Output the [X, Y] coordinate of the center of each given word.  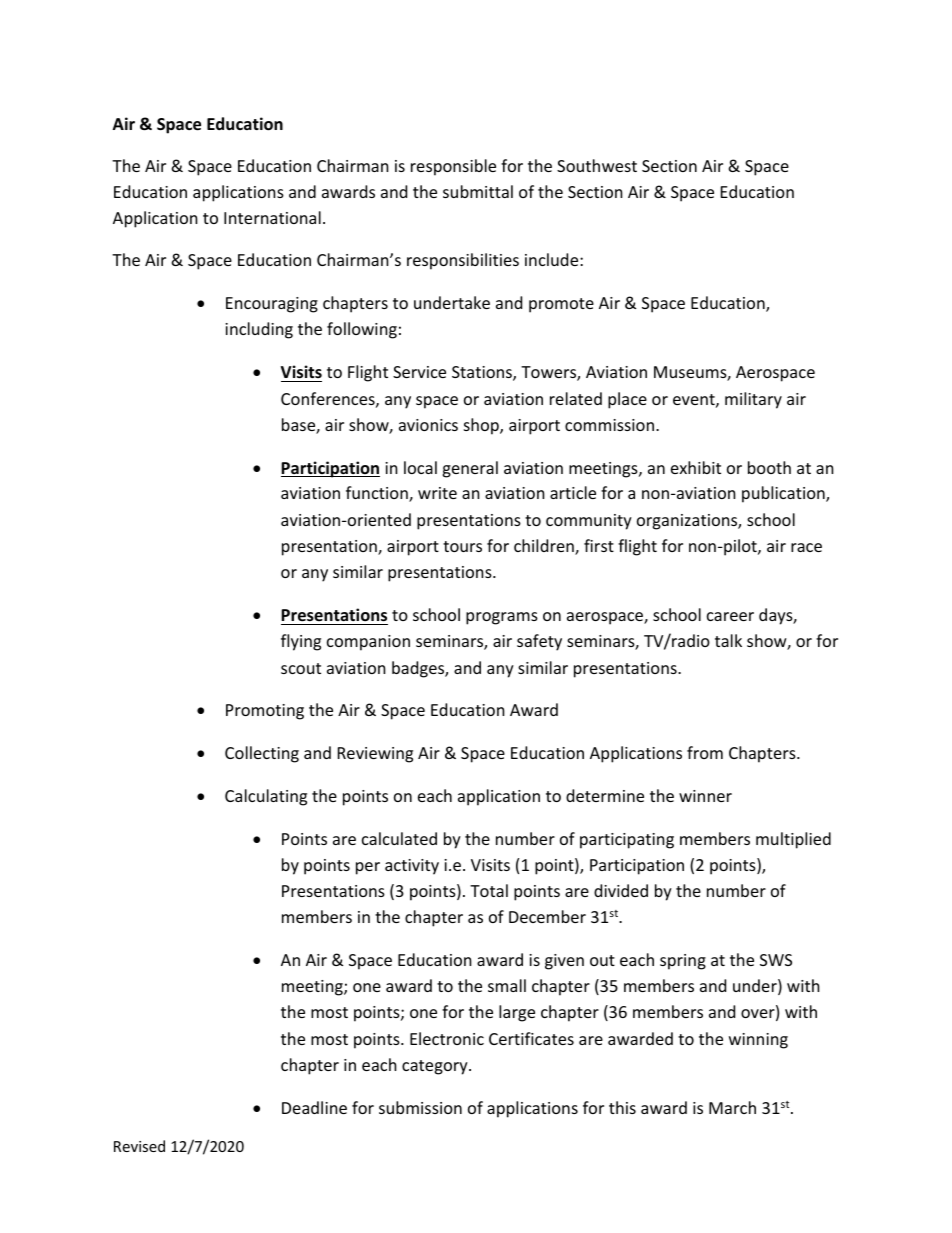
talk [728, 640]
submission [420, 1107]
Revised [139, 1146]
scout [301, 668]
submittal [478, 191]
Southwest [597, 165]
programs [502, 618]
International [272, 217]
